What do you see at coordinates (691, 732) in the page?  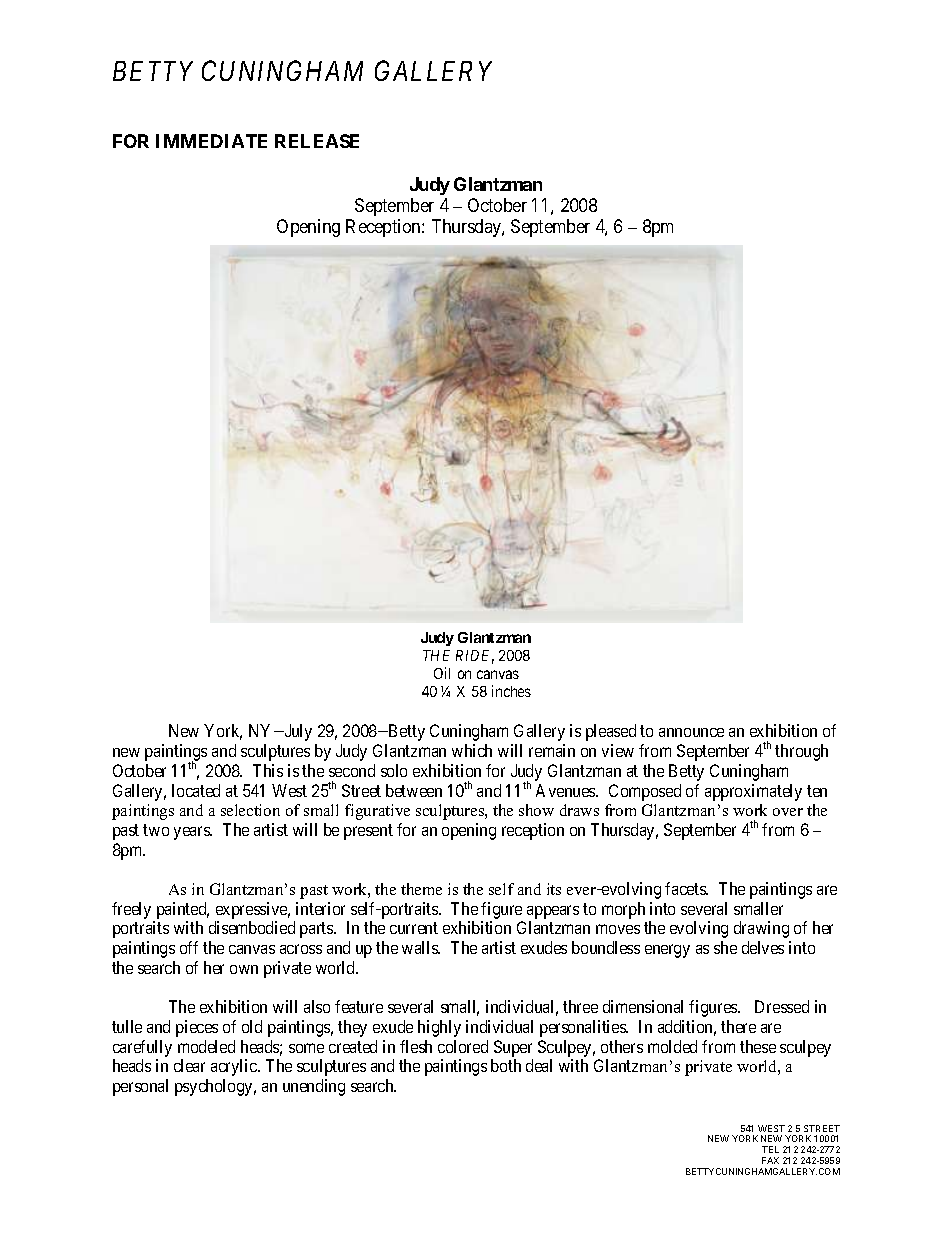 I see `announce` at bounding box center [691, 732].
